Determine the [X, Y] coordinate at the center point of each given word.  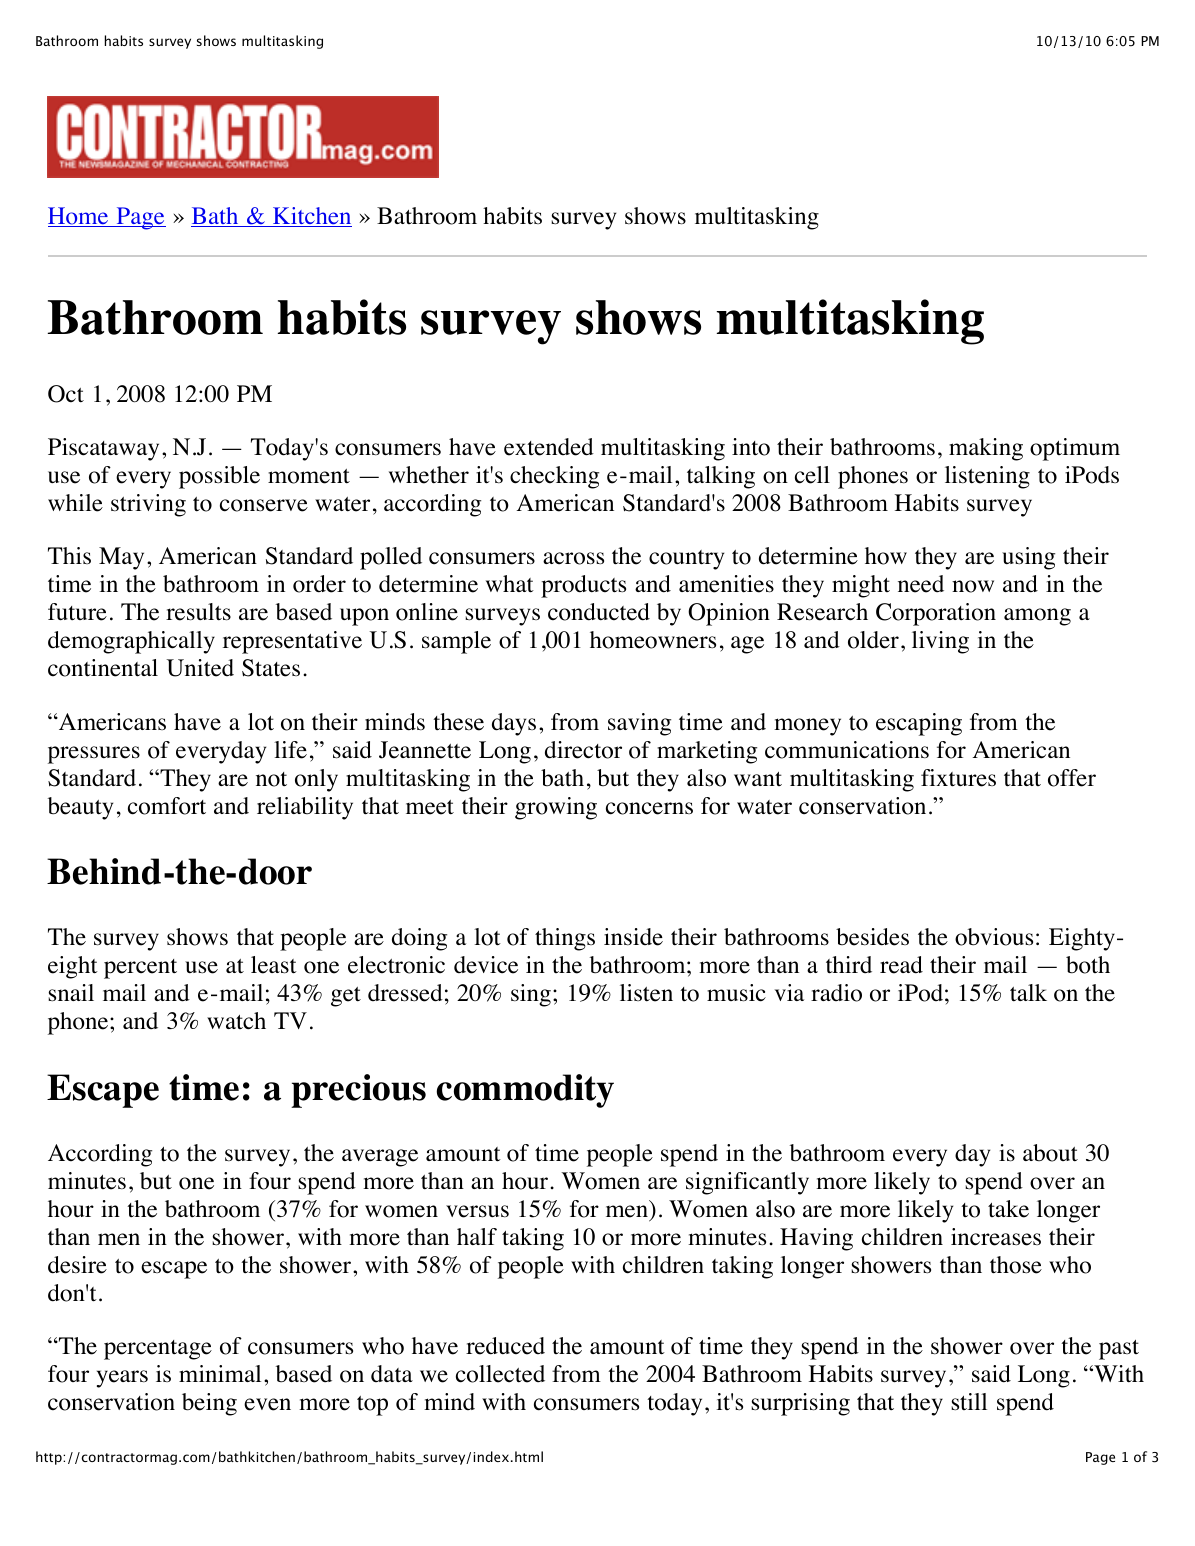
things [565, 939]
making [986, 449]
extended [549, 447]
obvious [994, 937]
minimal [220, 1373]
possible [219, 477]
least [274, 965]
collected [500, 1374]
